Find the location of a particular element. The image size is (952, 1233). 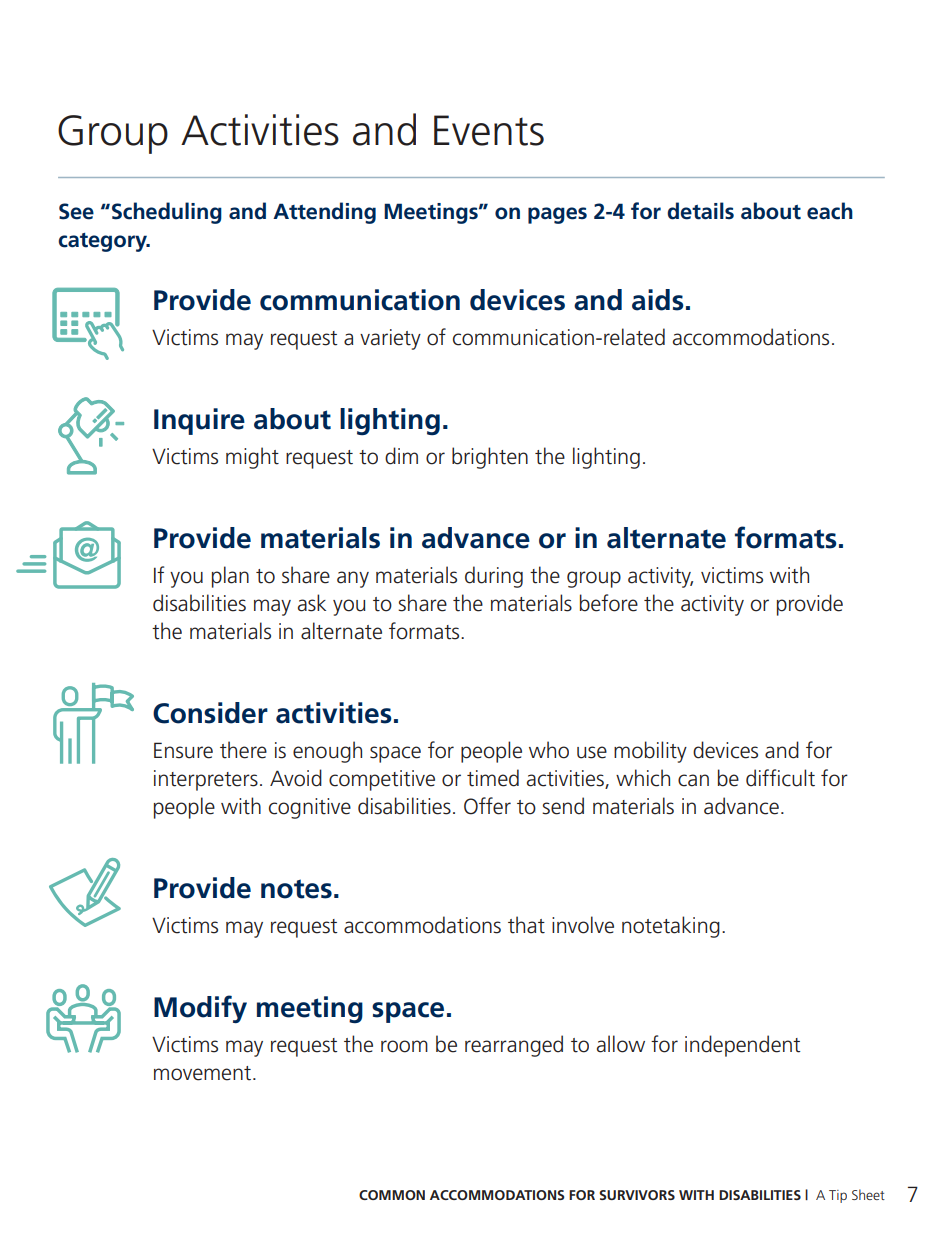

before is located at coordinates (609, 603).
